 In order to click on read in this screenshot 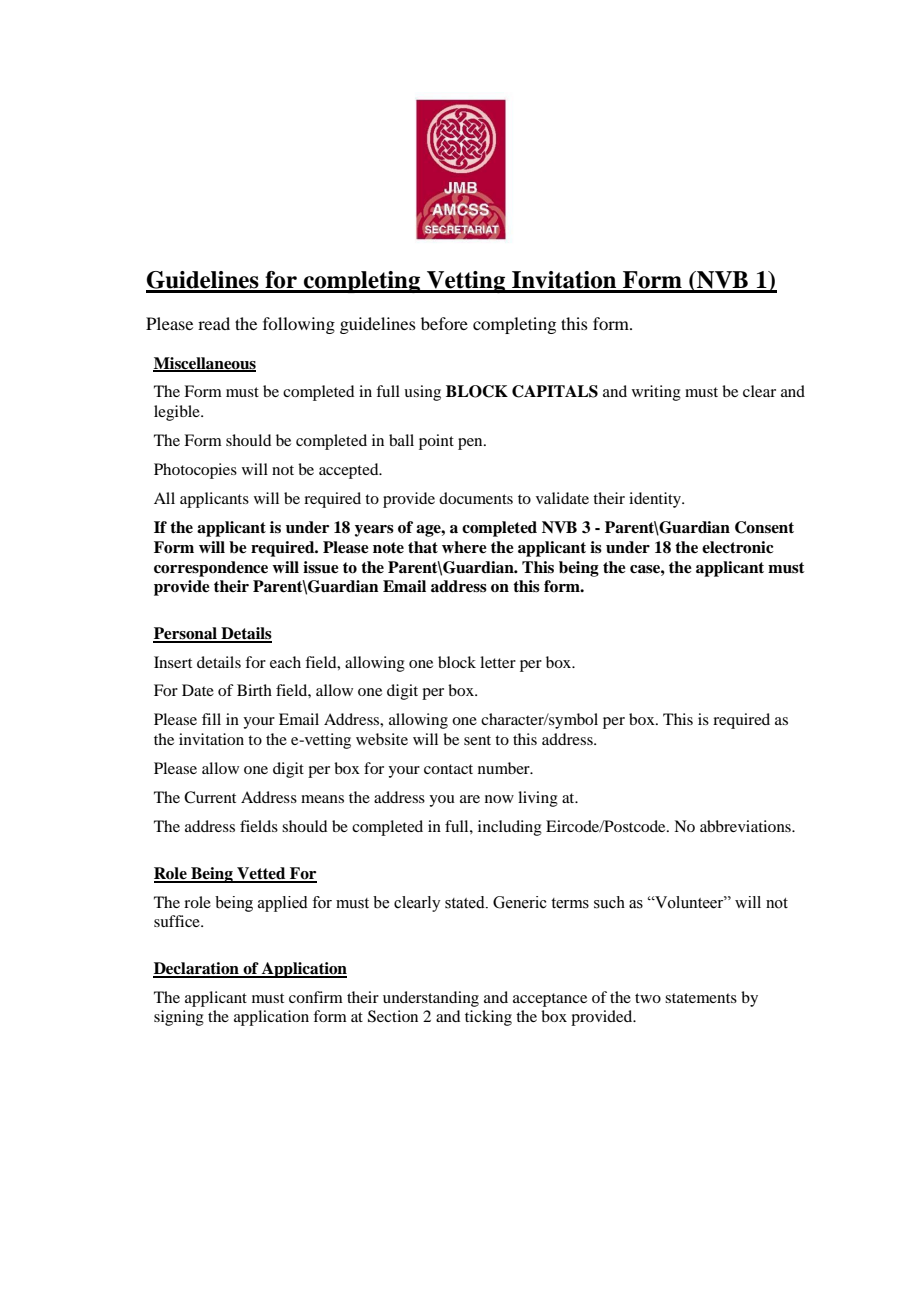, I will do `click(214, 323)`.
